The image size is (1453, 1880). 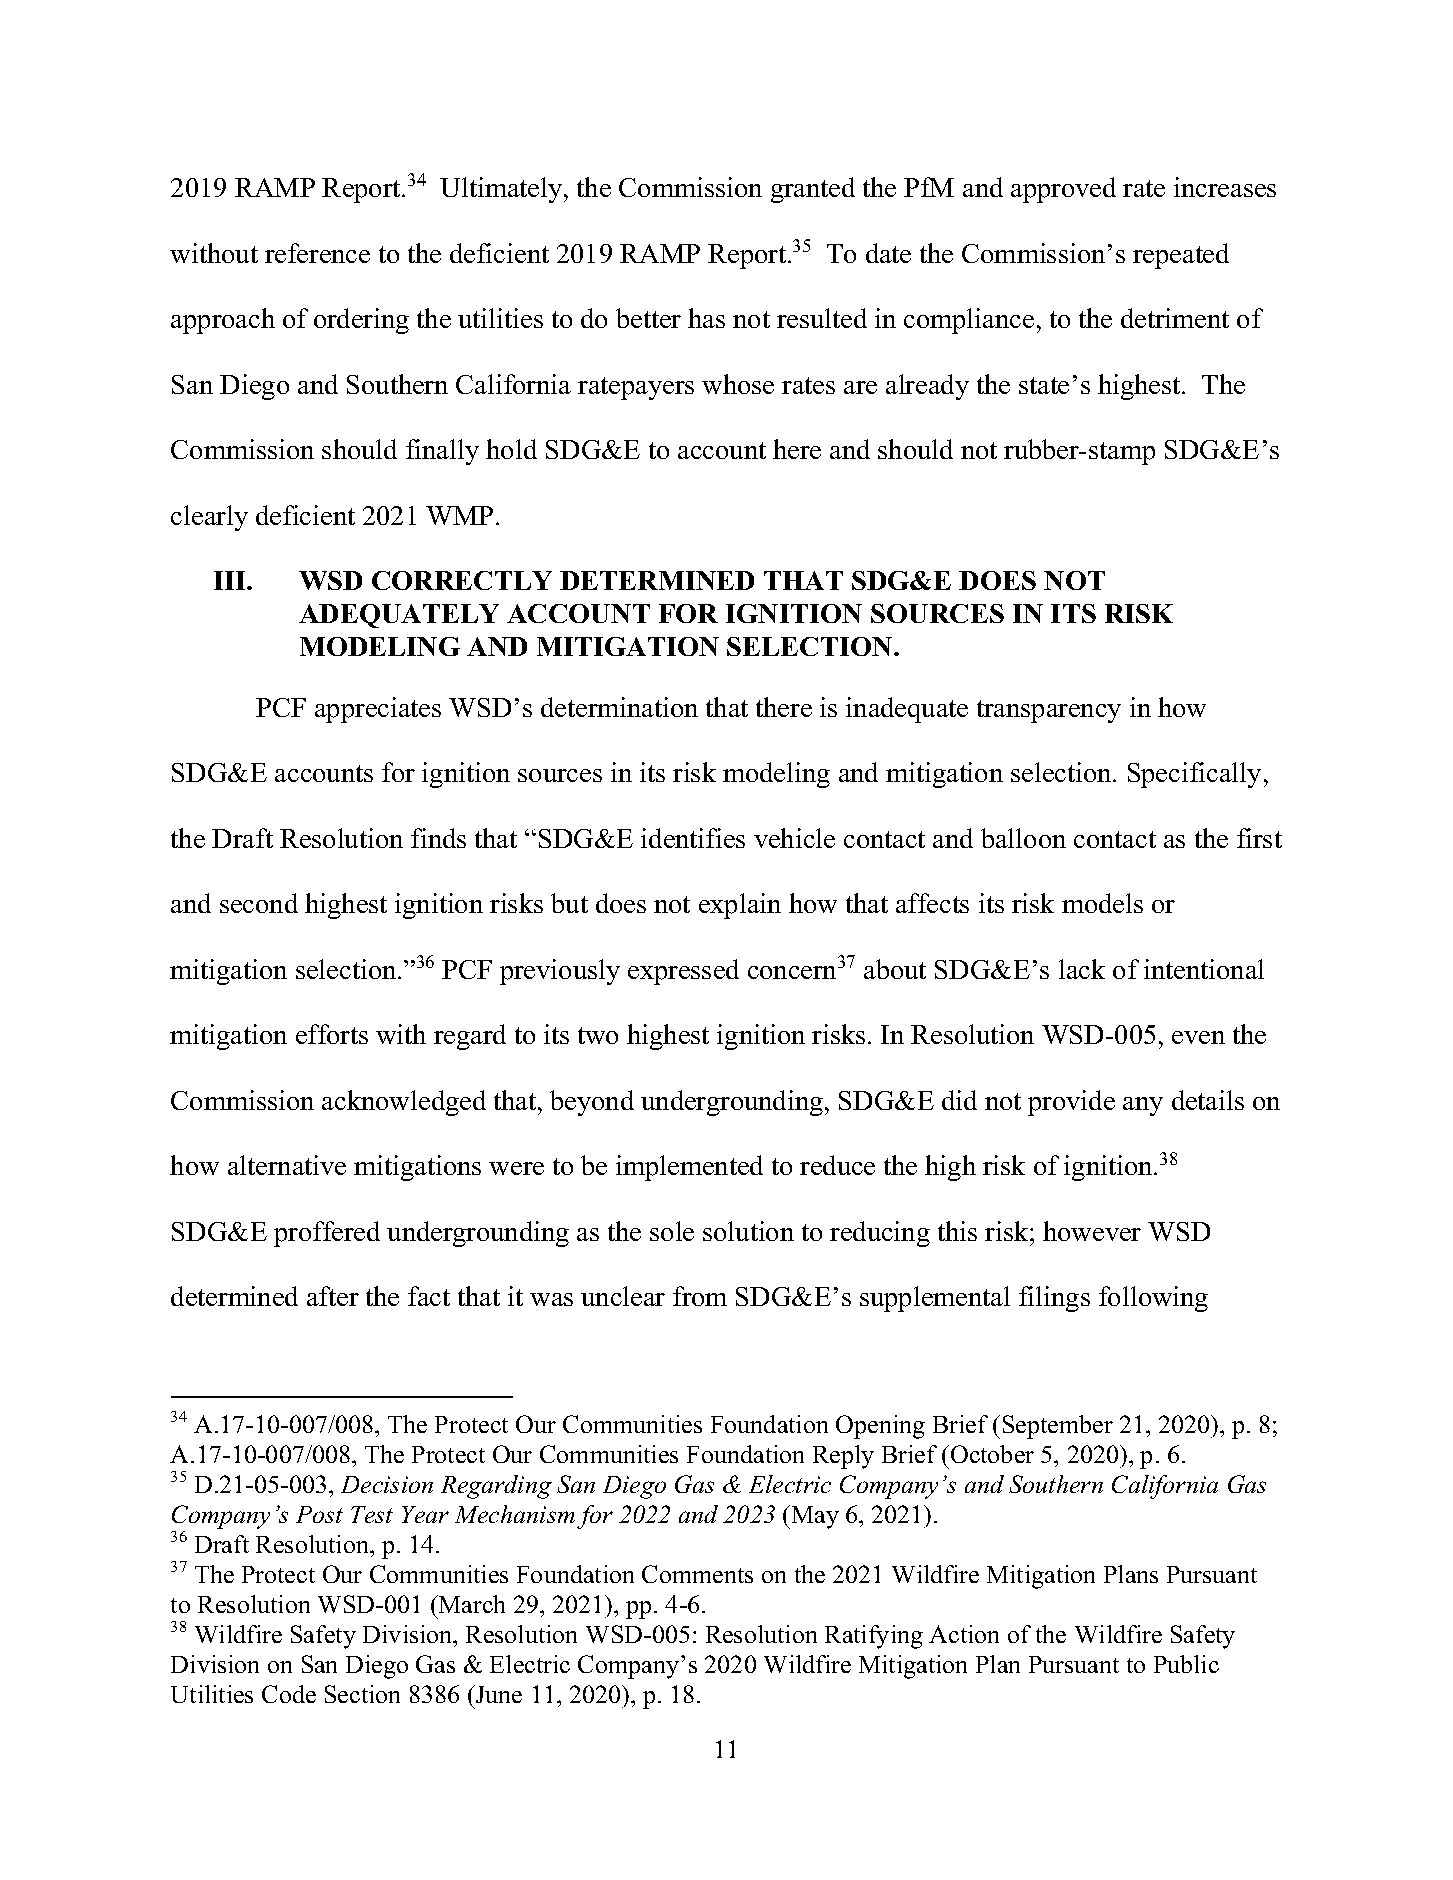 I want to click on Section, so click(x=362, y=1694).
